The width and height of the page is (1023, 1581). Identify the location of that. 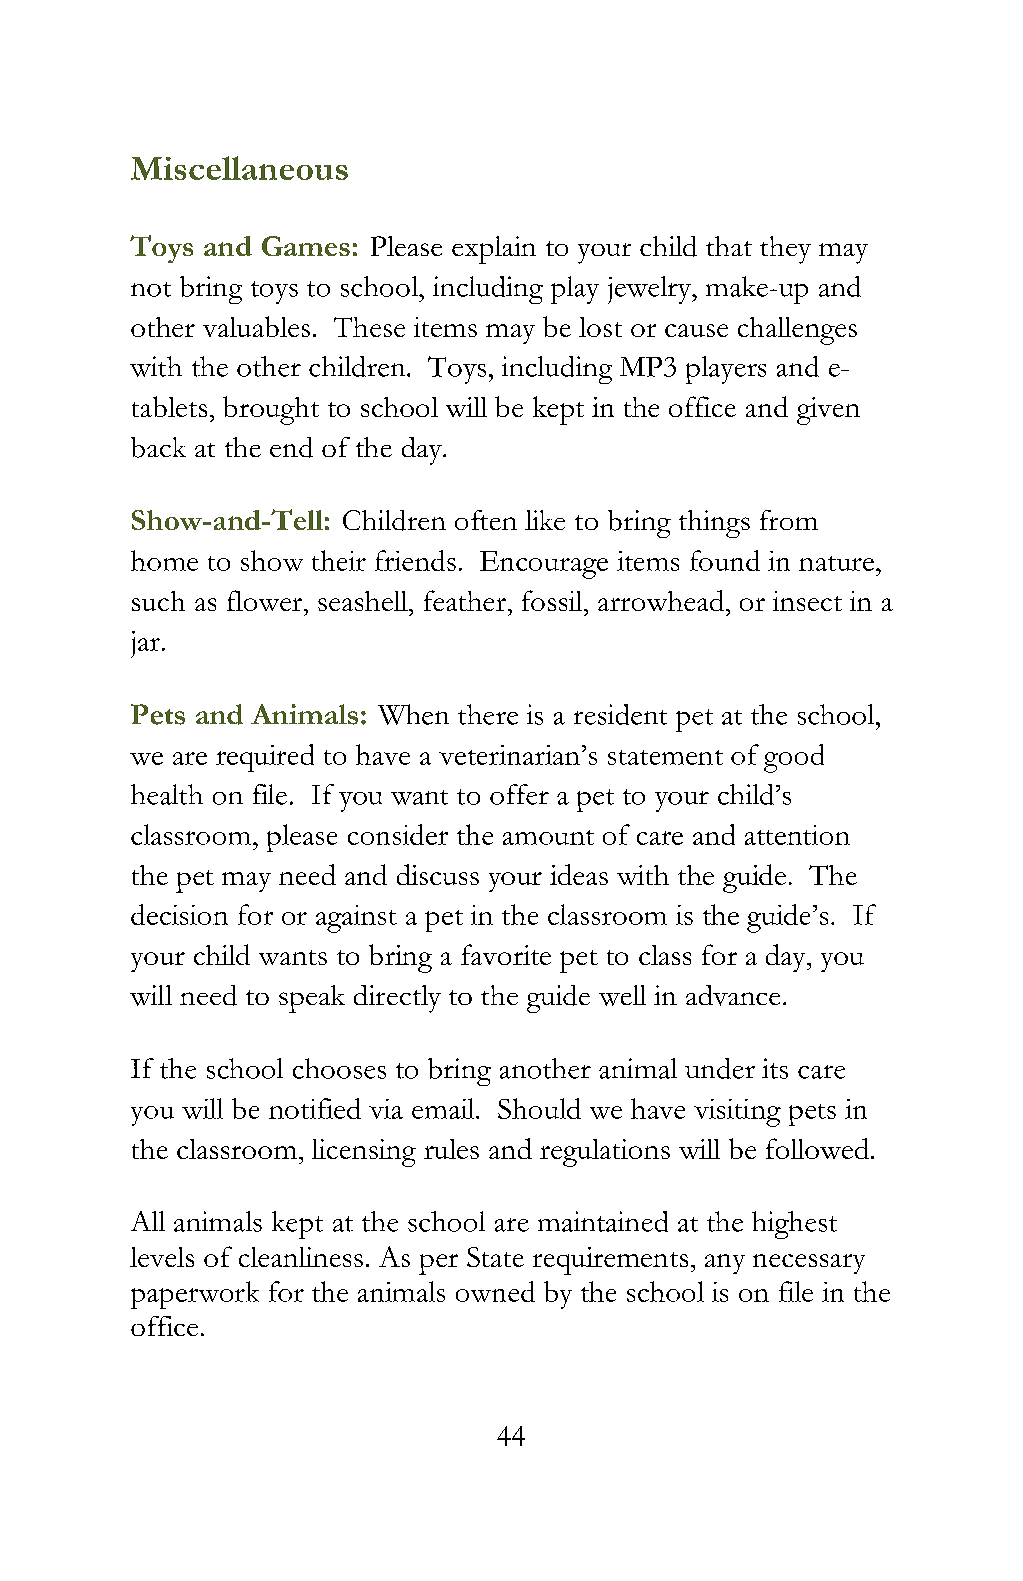
(729, 246).
